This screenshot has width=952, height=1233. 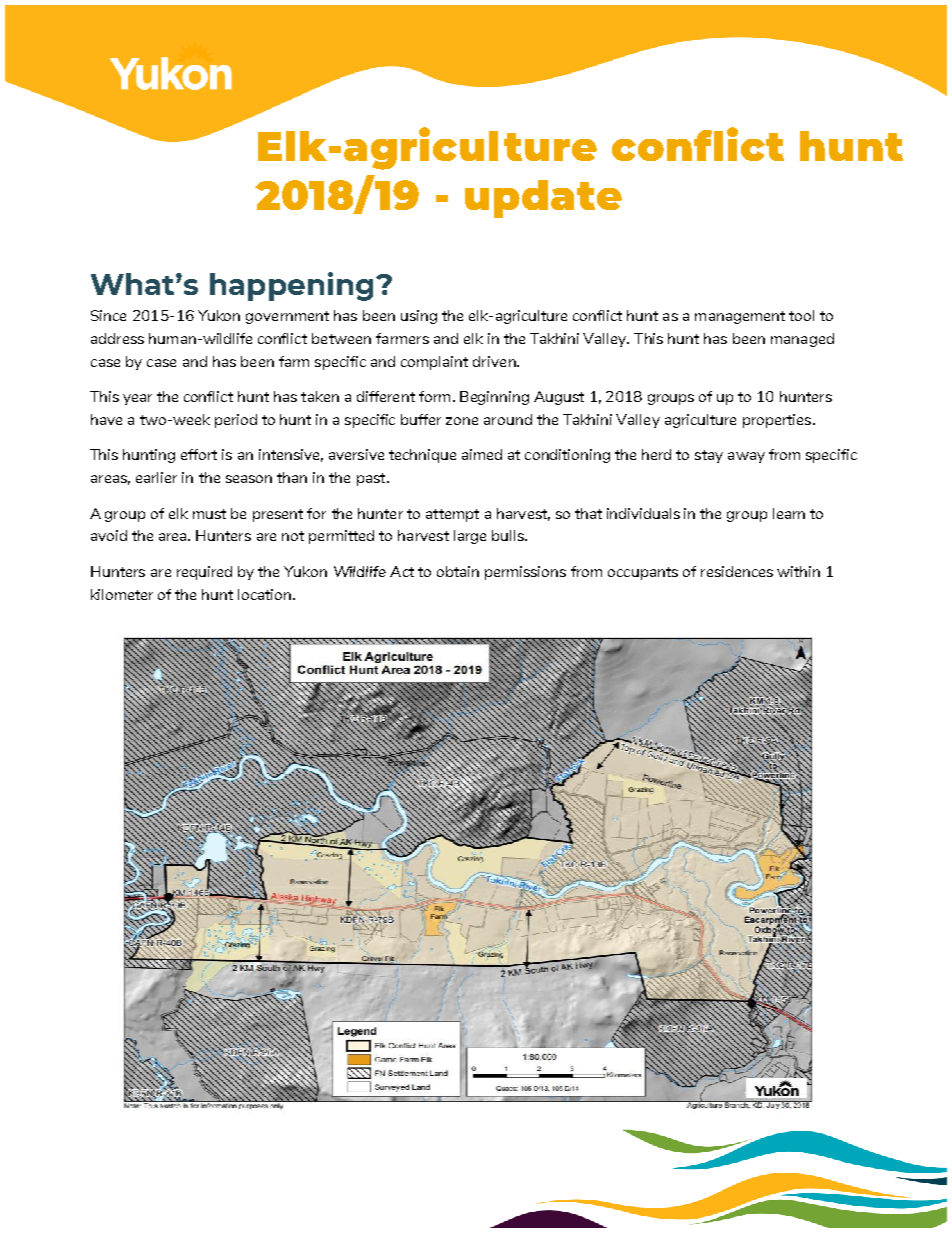 I want to click on happening, so click(x=291, y=286).
